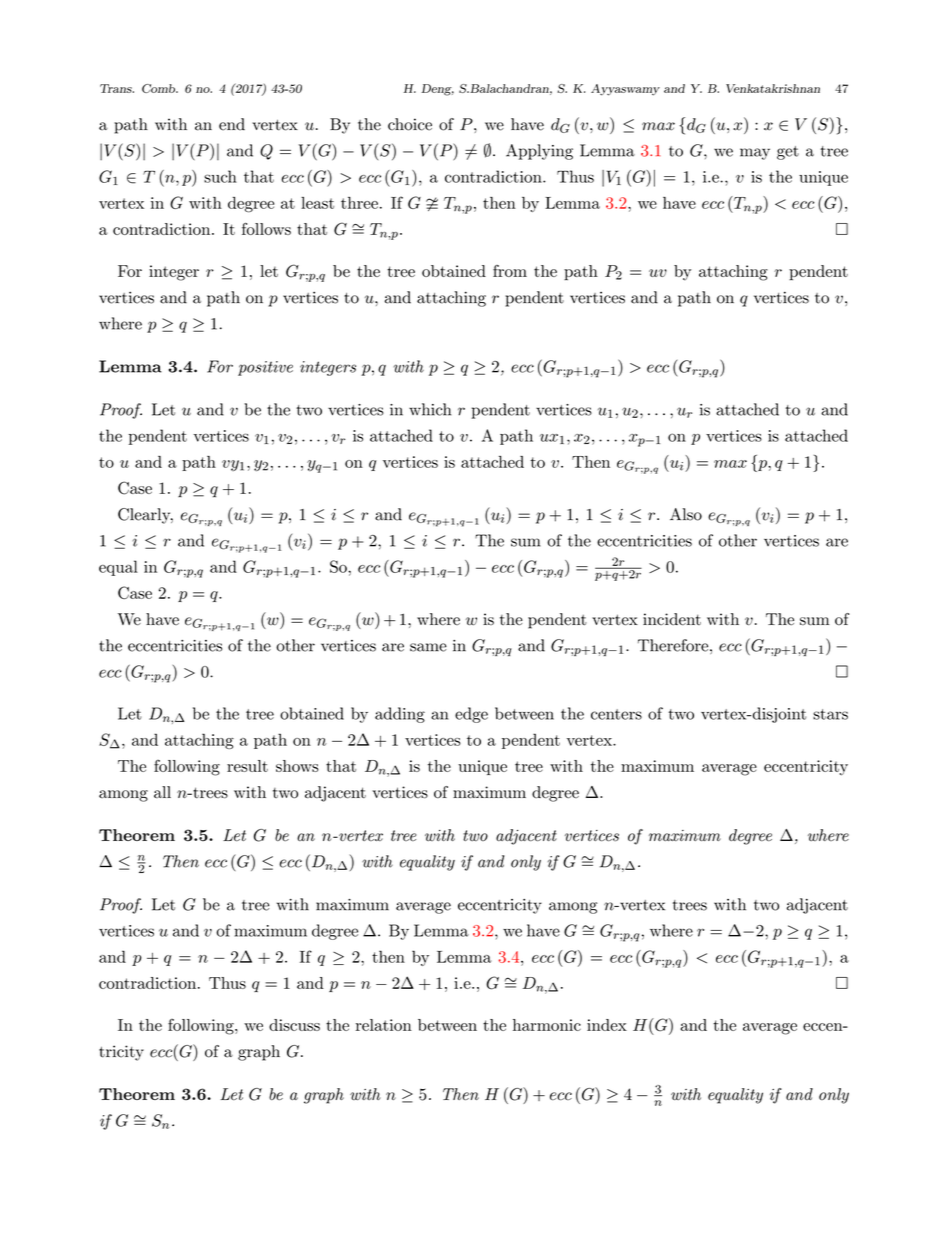 Image resolution: width=952 pixels, height=1233 pixels. Describe the element at coordinates (471, 715) in the screenshot. I see `edge` at that location.
